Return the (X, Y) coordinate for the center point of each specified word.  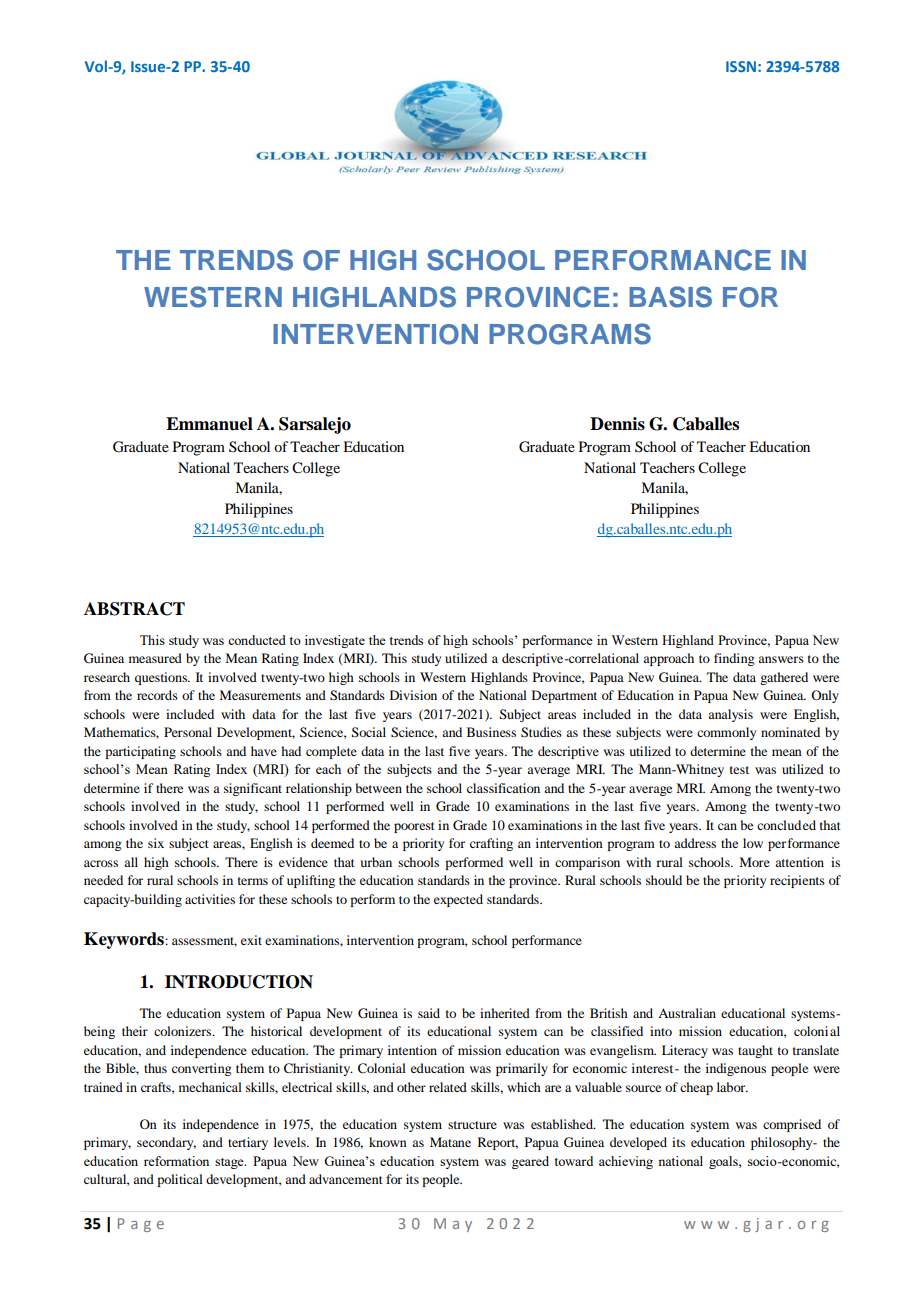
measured (155, 658)
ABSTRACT (134, 609)
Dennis (617, 424)
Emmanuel (209, 424)
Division (413, 695)
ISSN (741, 66)
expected (458, 900)
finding (734, 659)
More (755, 862)
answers (781, 659)
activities (210, 899)
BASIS (670, 297)
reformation (176, 1161)
